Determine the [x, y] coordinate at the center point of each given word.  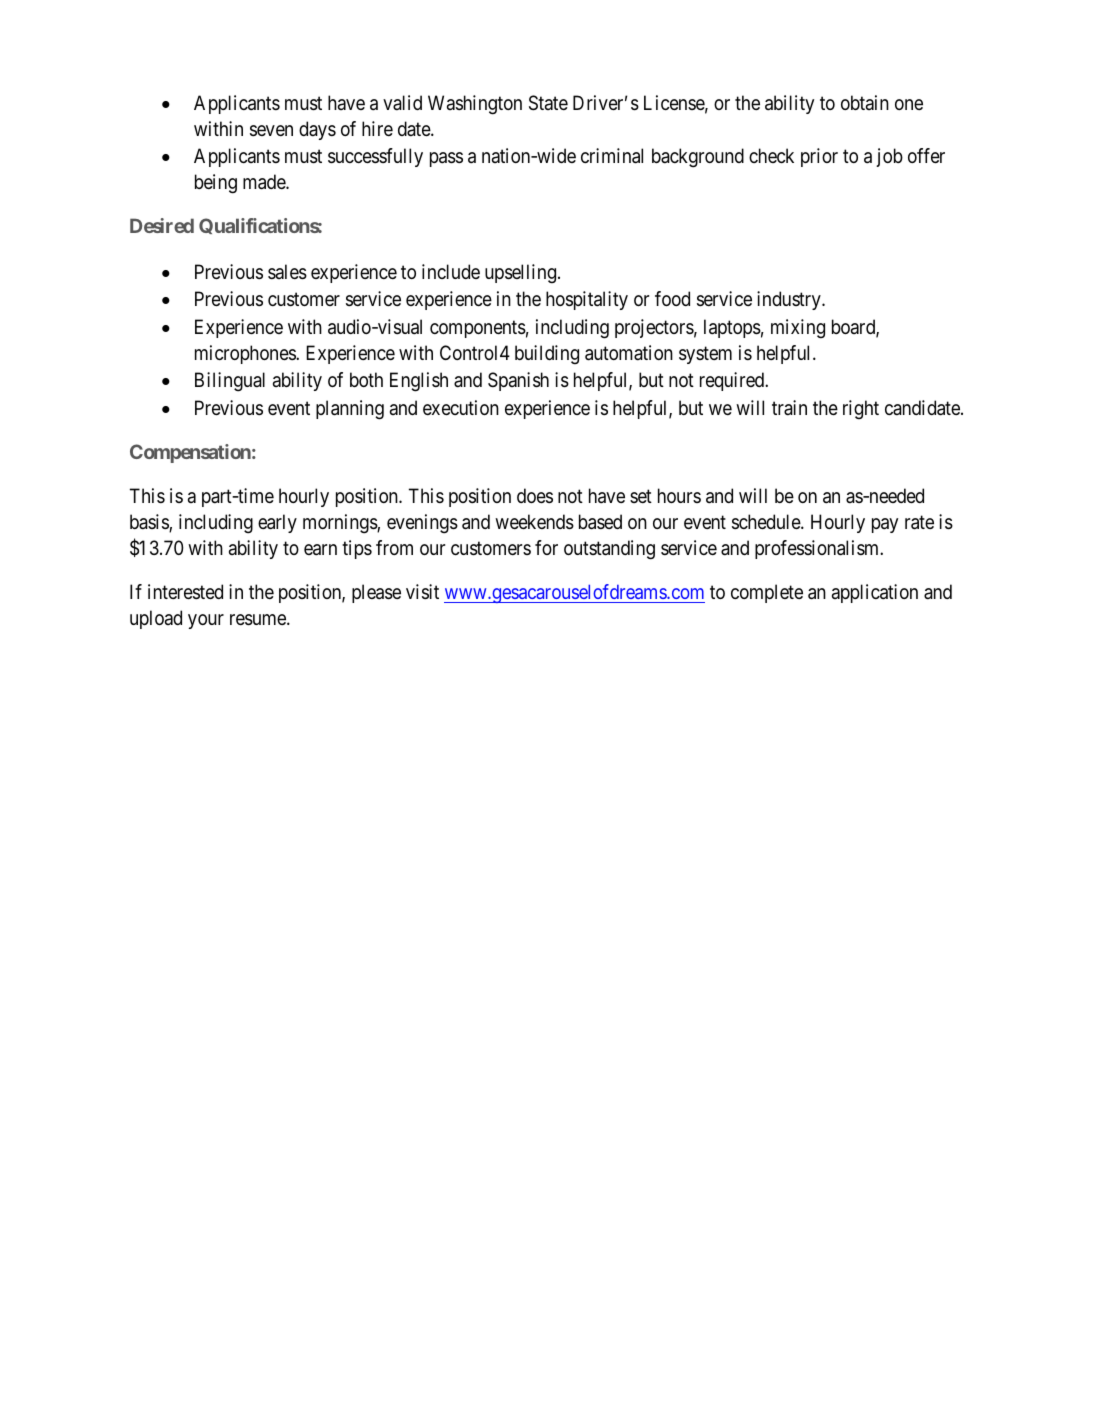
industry [790, 300]
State [548, 103]
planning [350, 410]
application [875, 593]
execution [461, 408]
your [206, 621]
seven [271, 131]
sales [287, 272]
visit [422, 592]
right [861, 410]
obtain [865, 102]
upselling [520, 274]
